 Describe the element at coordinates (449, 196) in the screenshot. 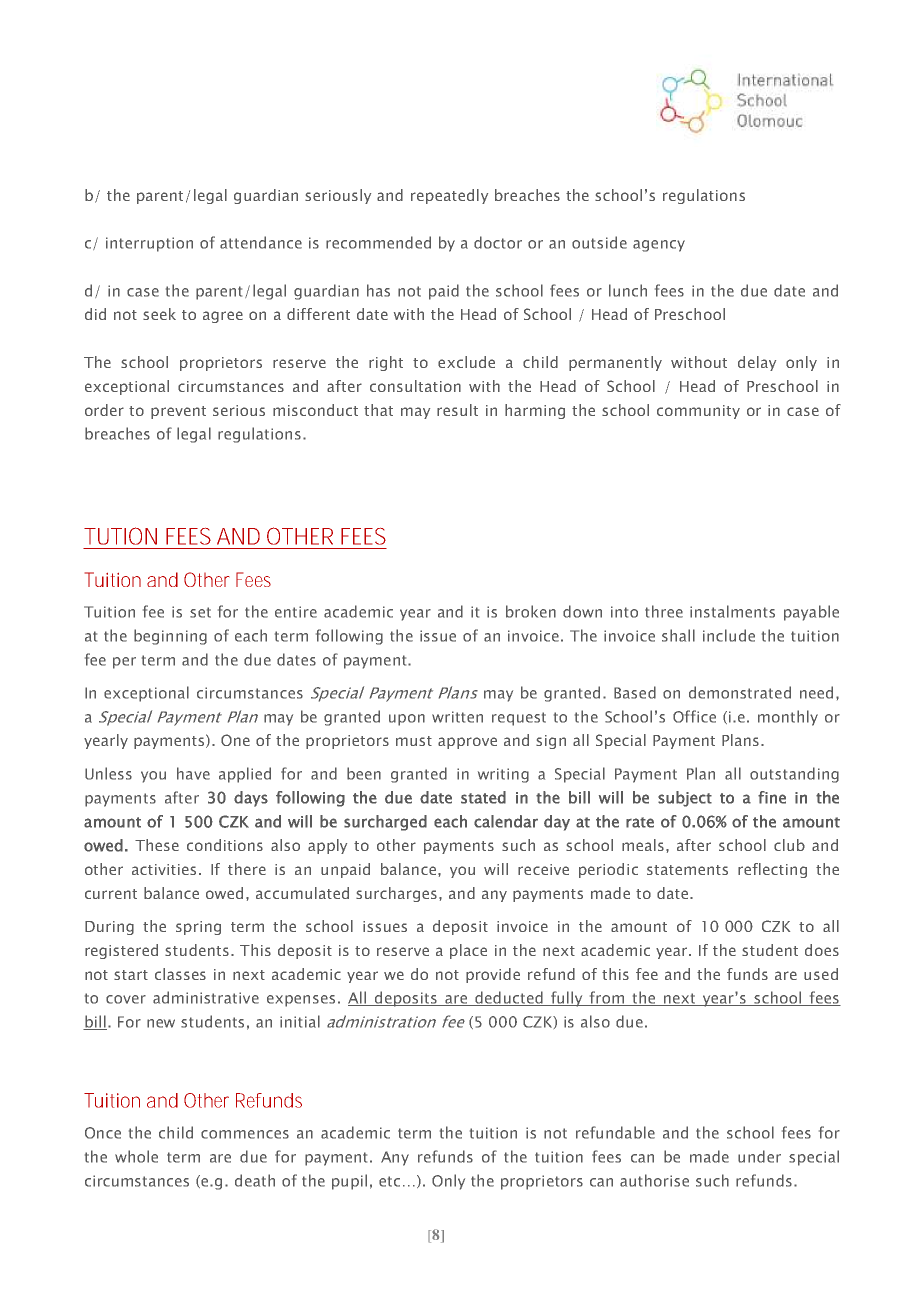

I see `repeatedly` at that location.
